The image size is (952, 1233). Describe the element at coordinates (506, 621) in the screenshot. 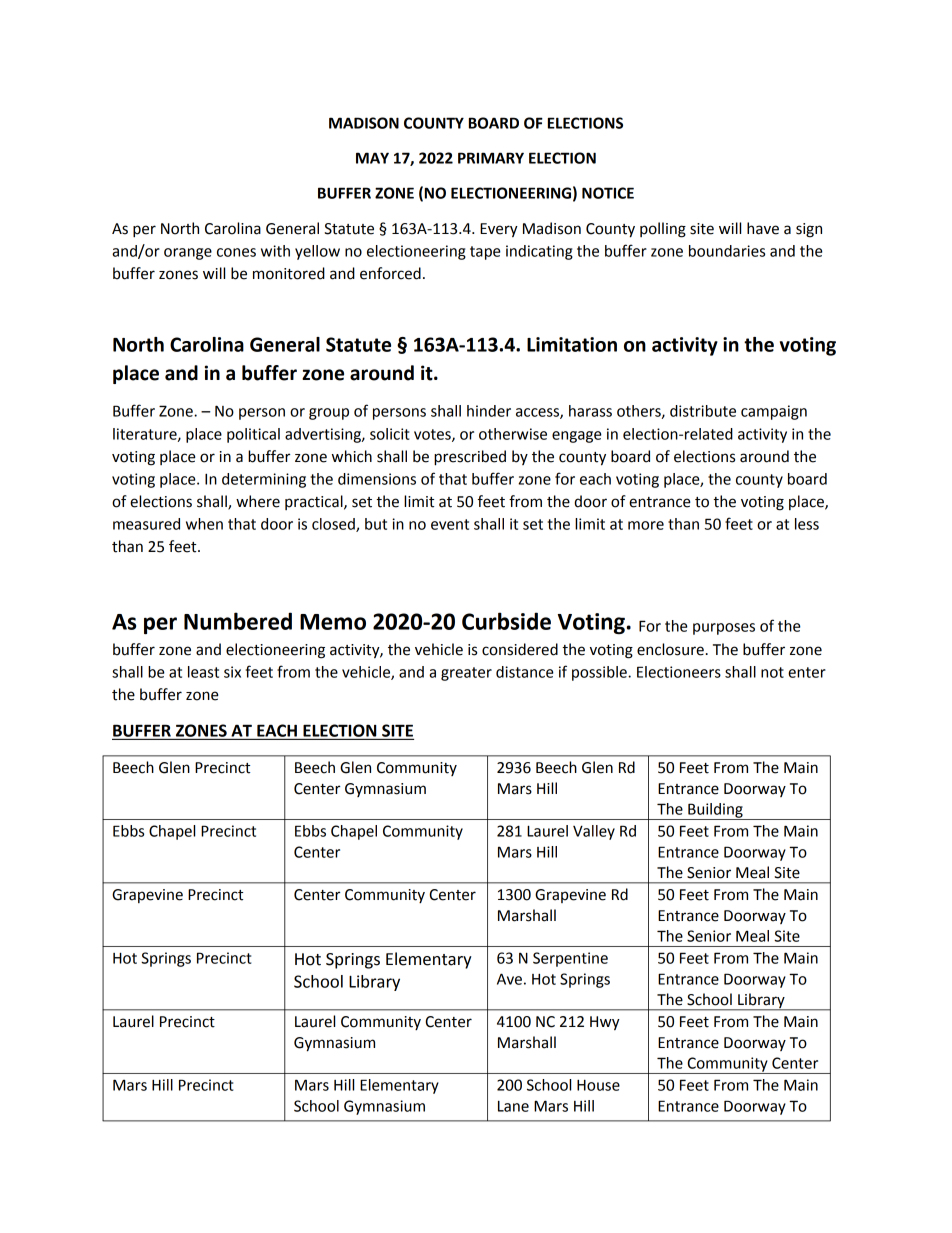

I see `Curbside` at that location.
